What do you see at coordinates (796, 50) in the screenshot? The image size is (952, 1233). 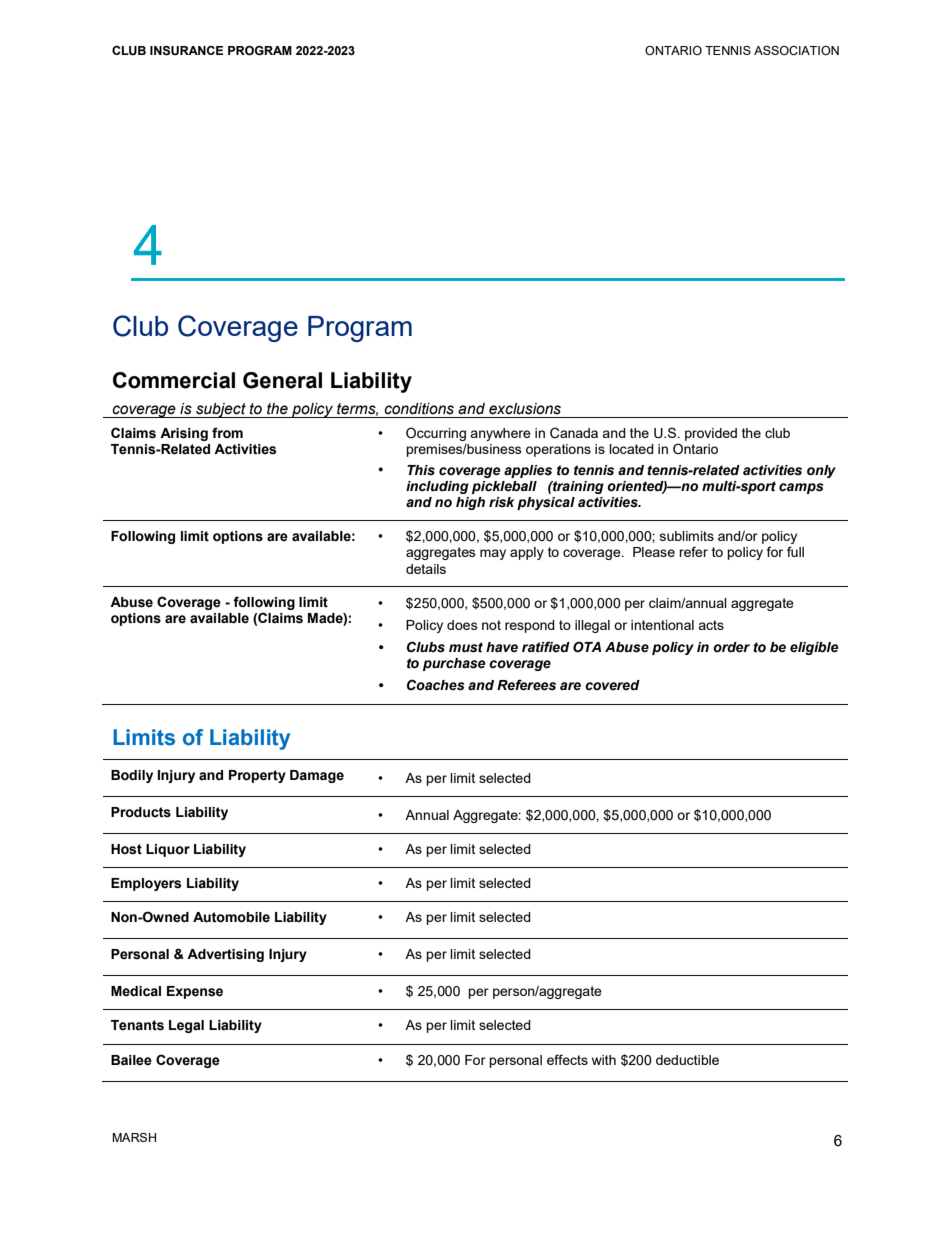 I see `ASSOCIATION` at bounding box center [796, 50].
